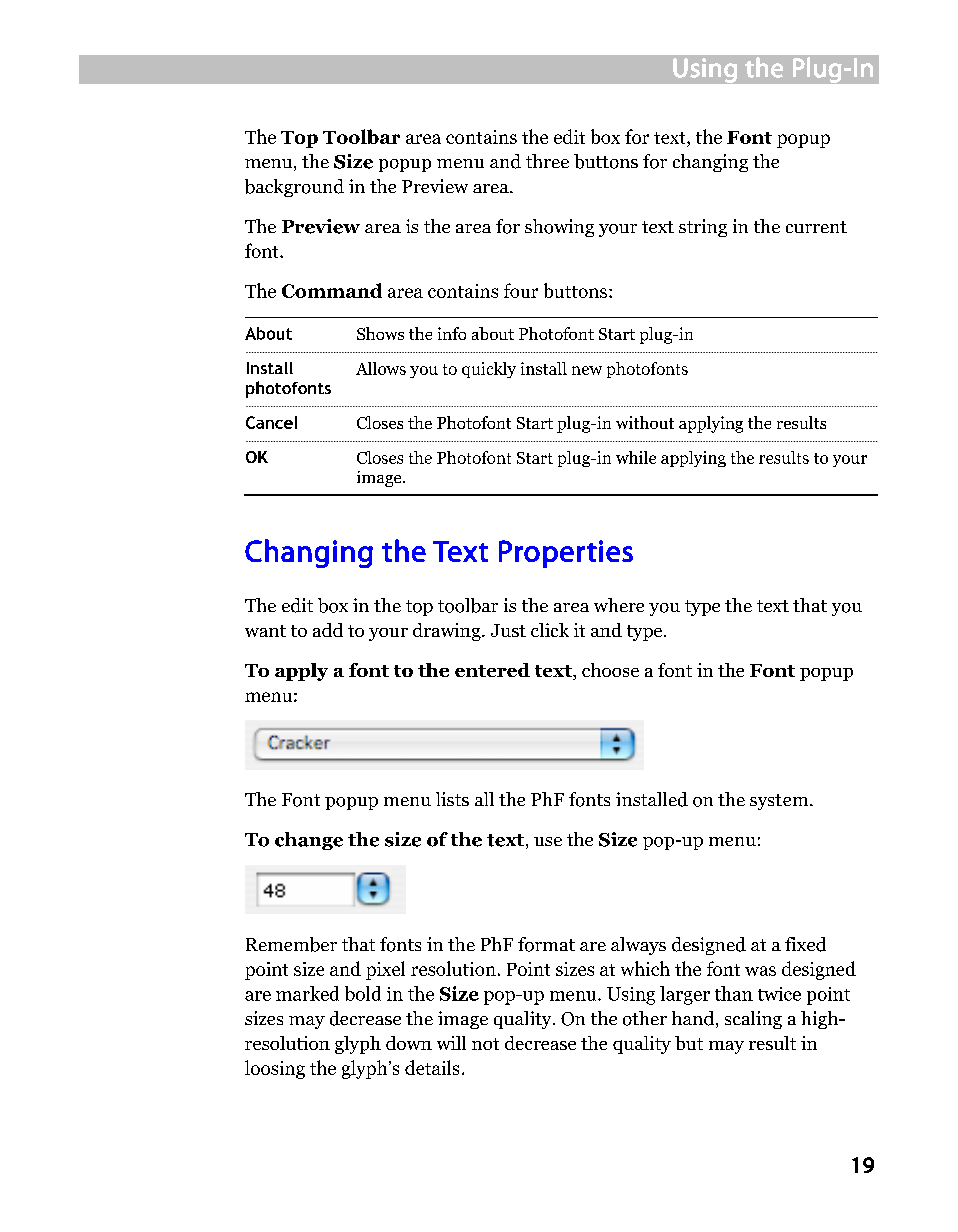  Describe the element at coordinates (307, 993) in the screenshot. I see `marked` at that location.
